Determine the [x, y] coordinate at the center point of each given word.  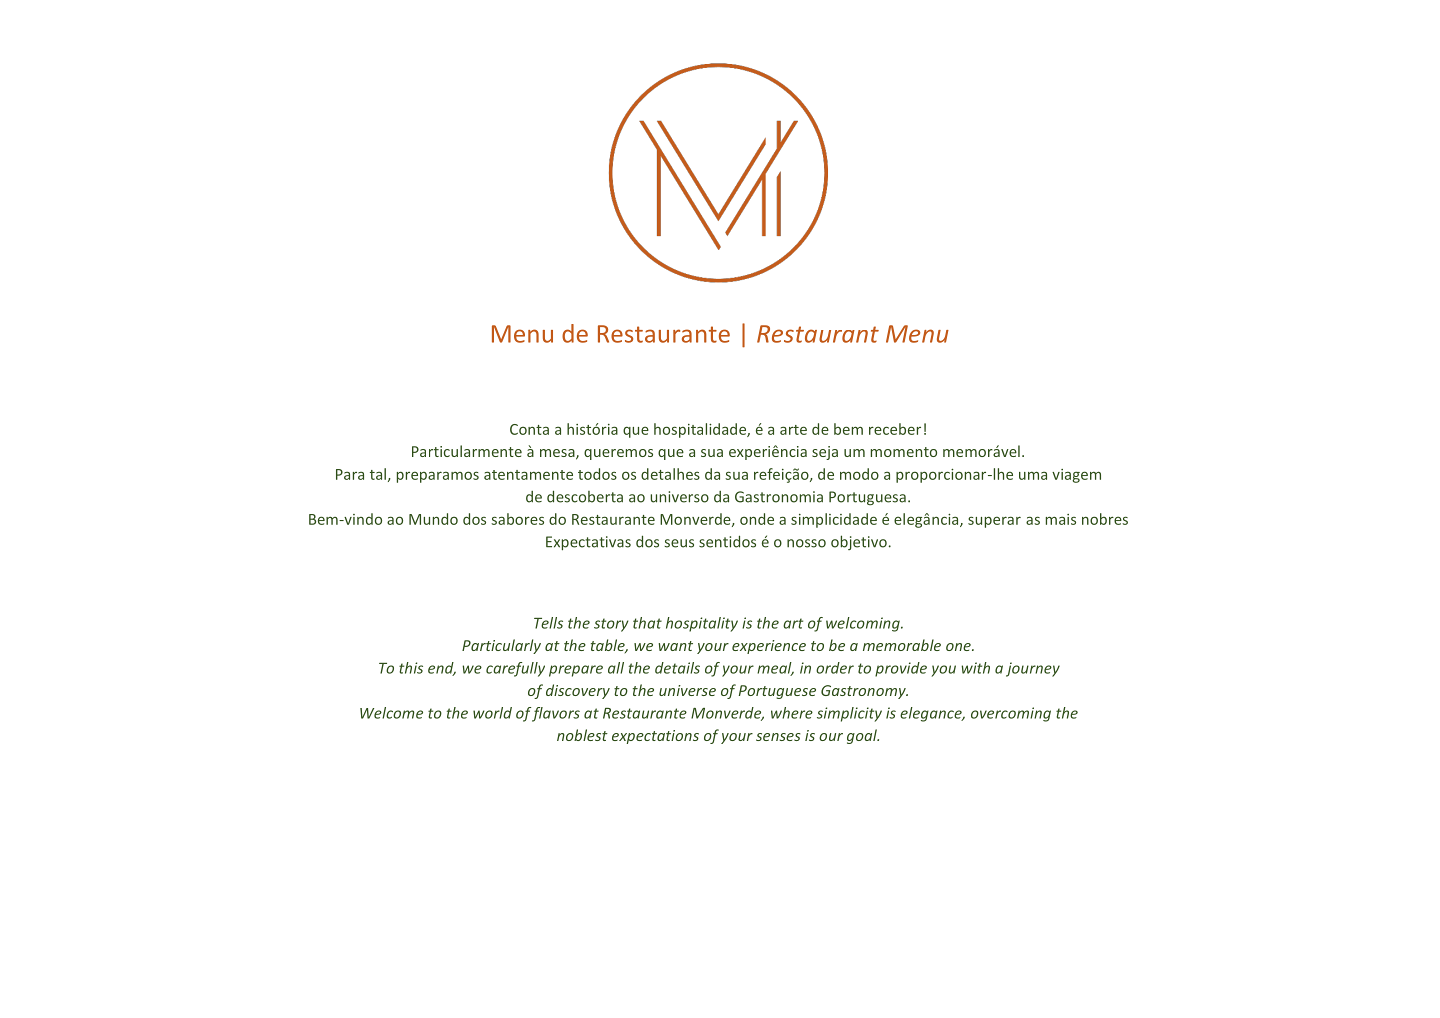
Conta [529, 429]
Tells [548, 623]
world [492, 713]
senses [778, 737]
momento [904, 452]
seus [679, 543]
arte [793, 430]
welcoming [864, 624]
